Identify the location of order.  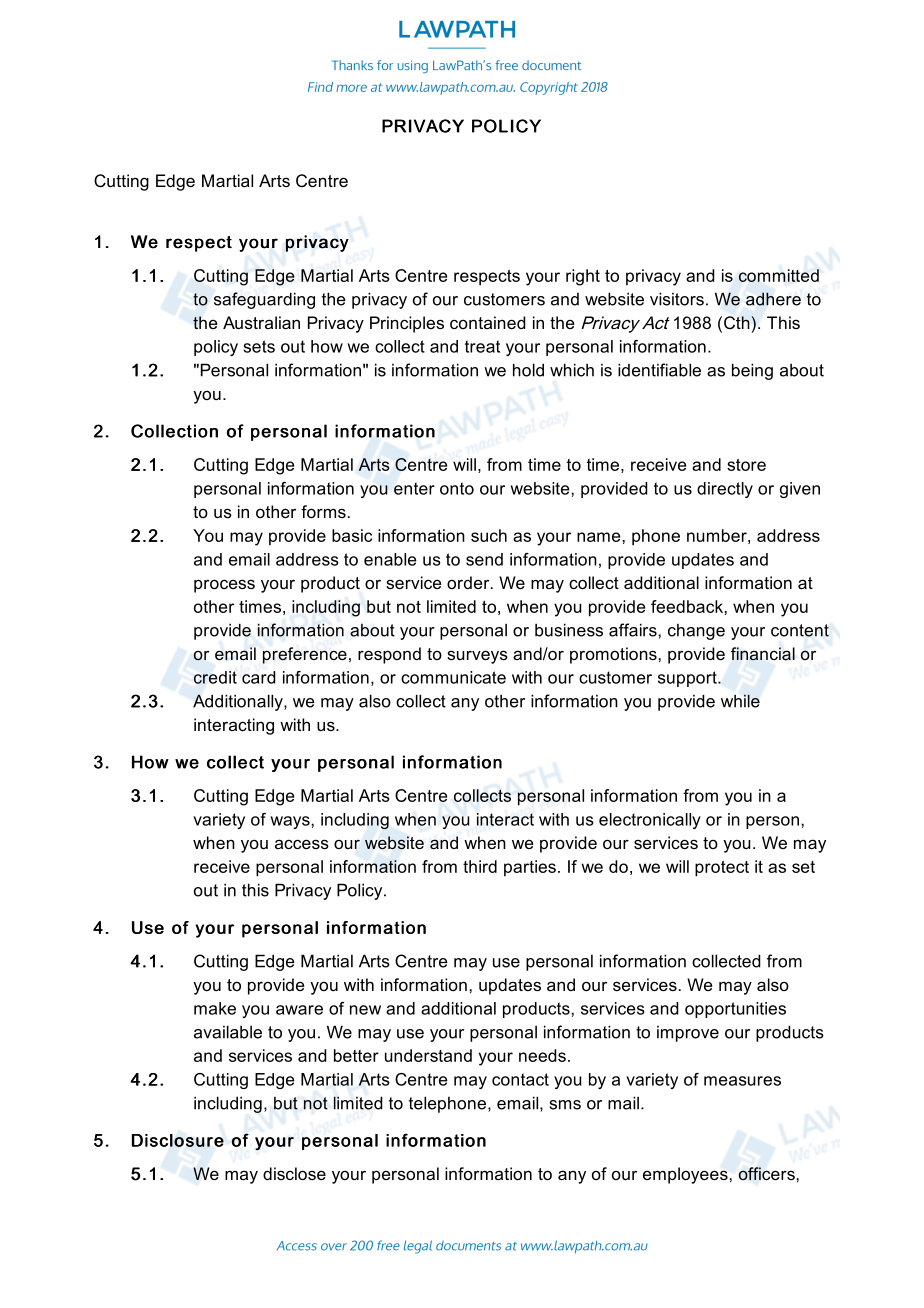
(469, 582).
